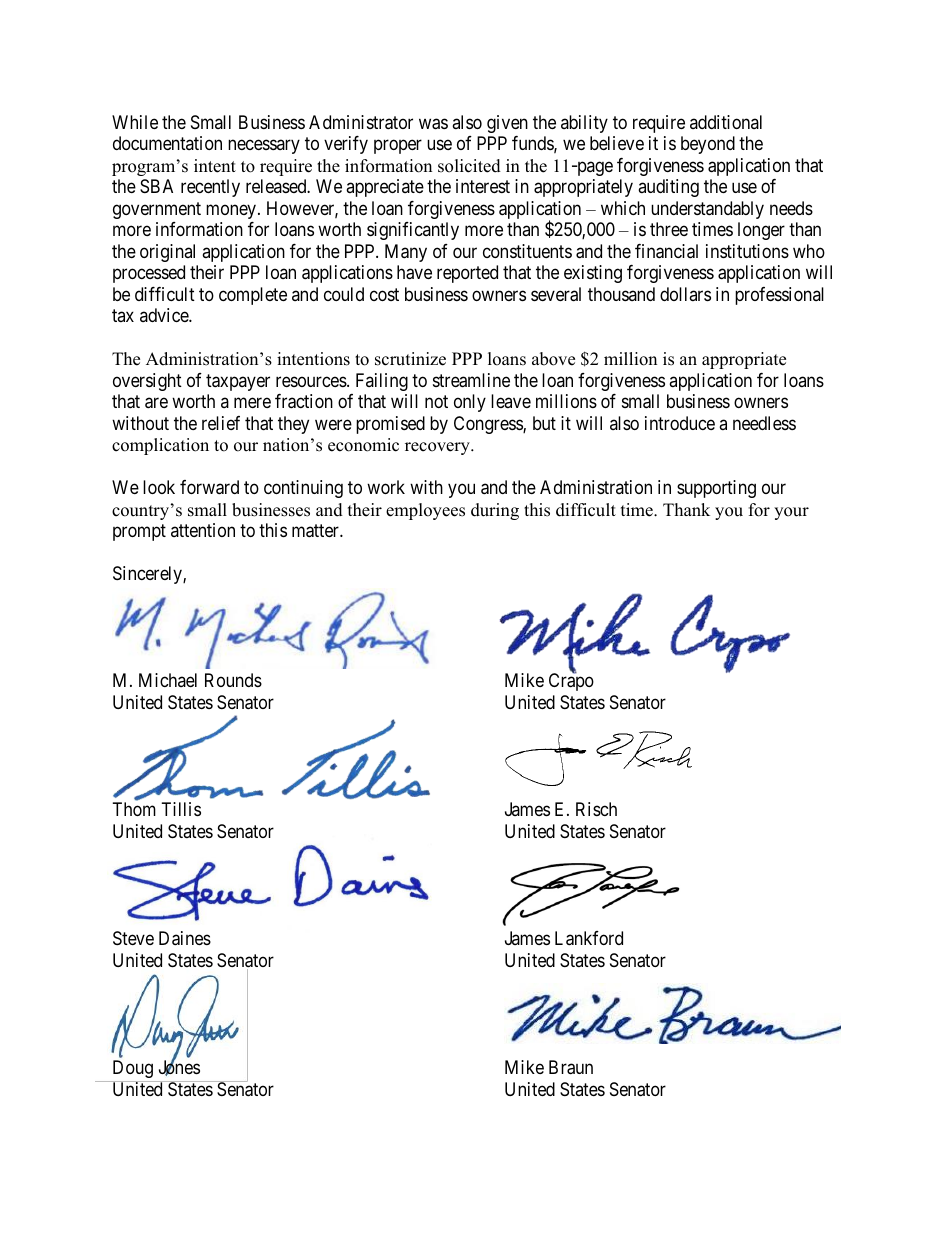 The image size is (952, 1233). I want to click on solicited, so click(469, 166).
